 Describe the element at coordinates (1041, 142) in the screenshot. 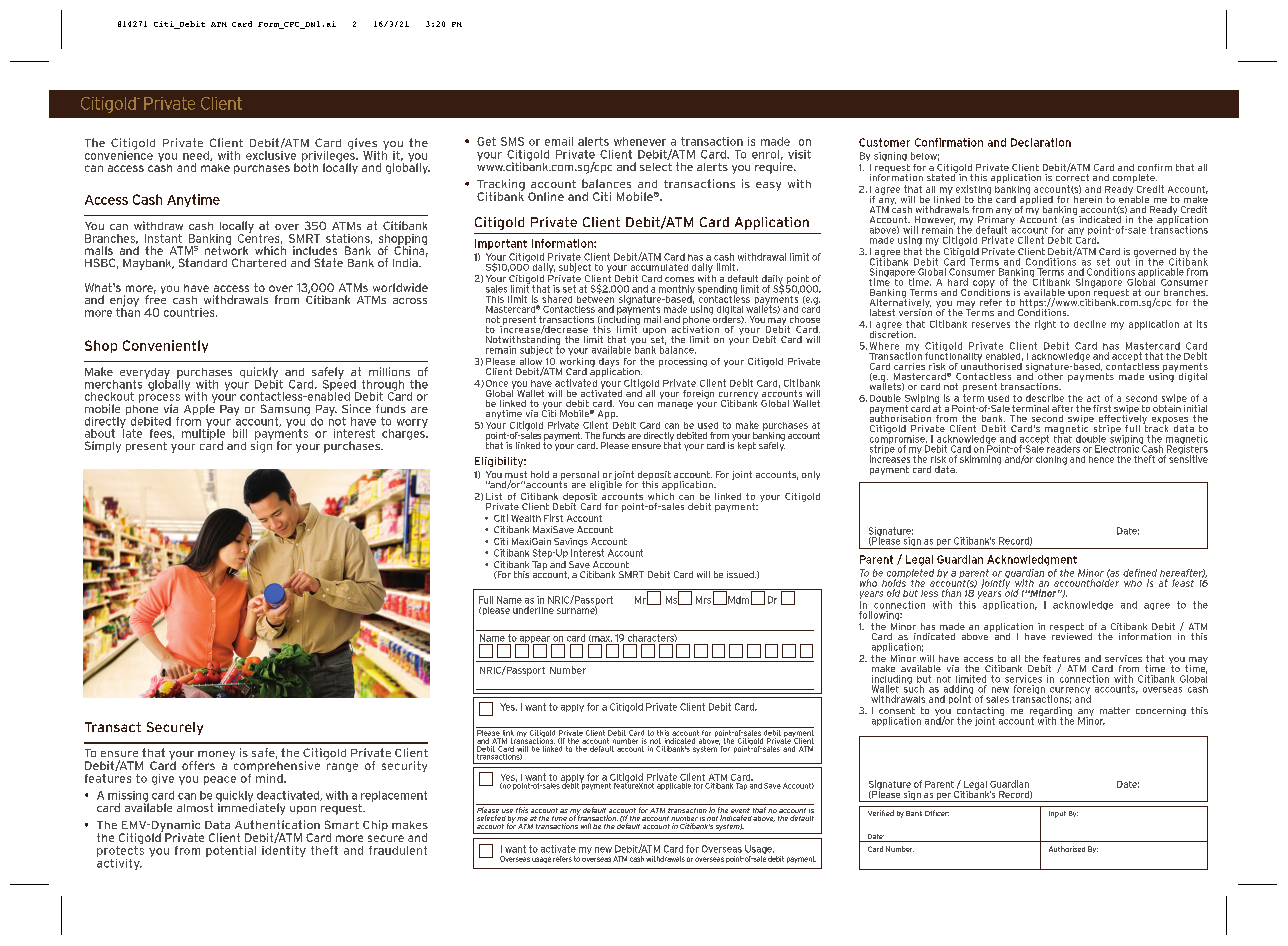

I see `Declaration` at that location.
